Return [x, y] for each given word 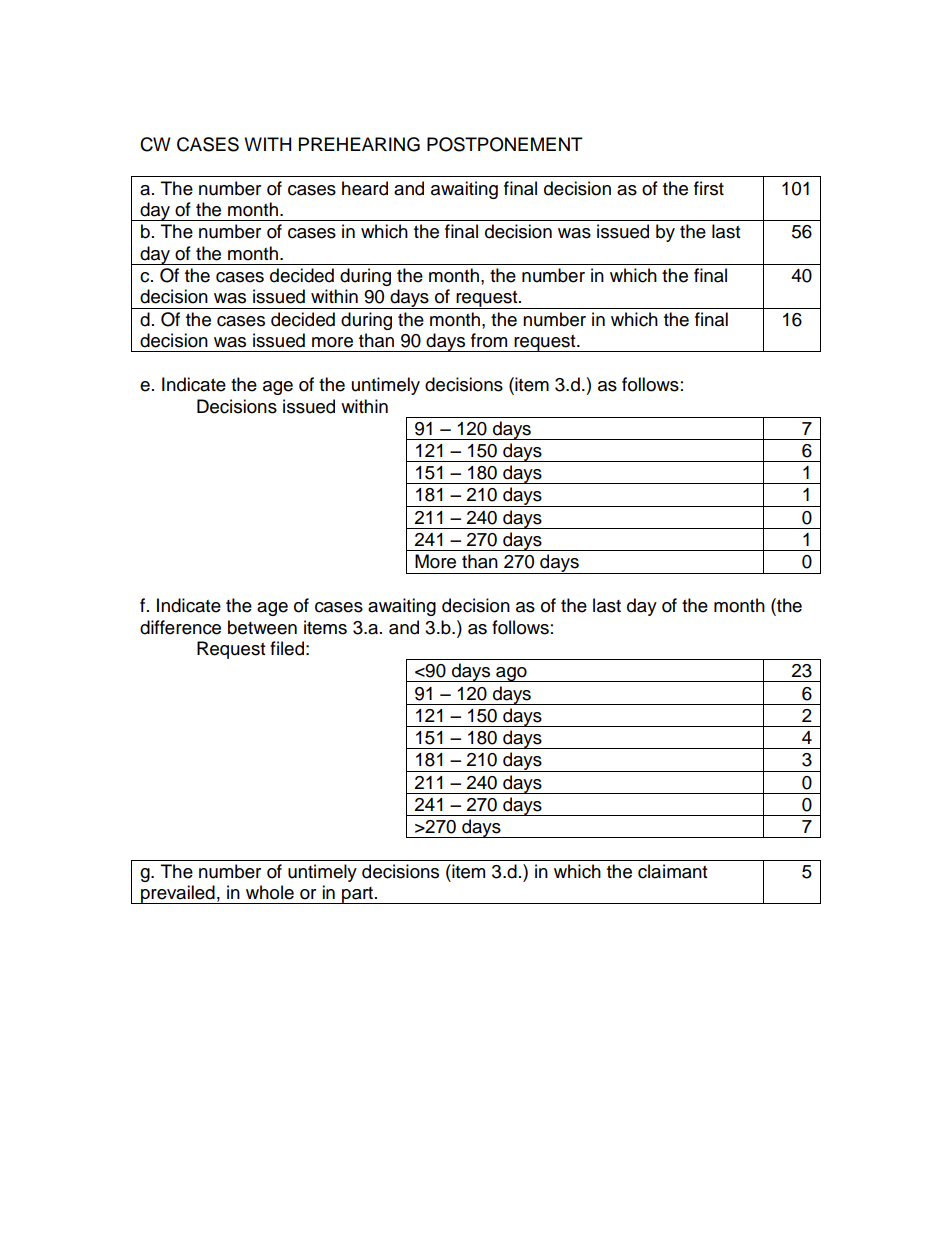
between [262, 627]
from [489, 340]
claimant [672, 871]
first [709, 188]
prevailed [178, 894]
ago [511, 674]
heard [365, 188]
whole [270, 892]
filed [287, 648]
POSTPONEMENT [505, 144]
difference [180, 627]
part [358, 895]
